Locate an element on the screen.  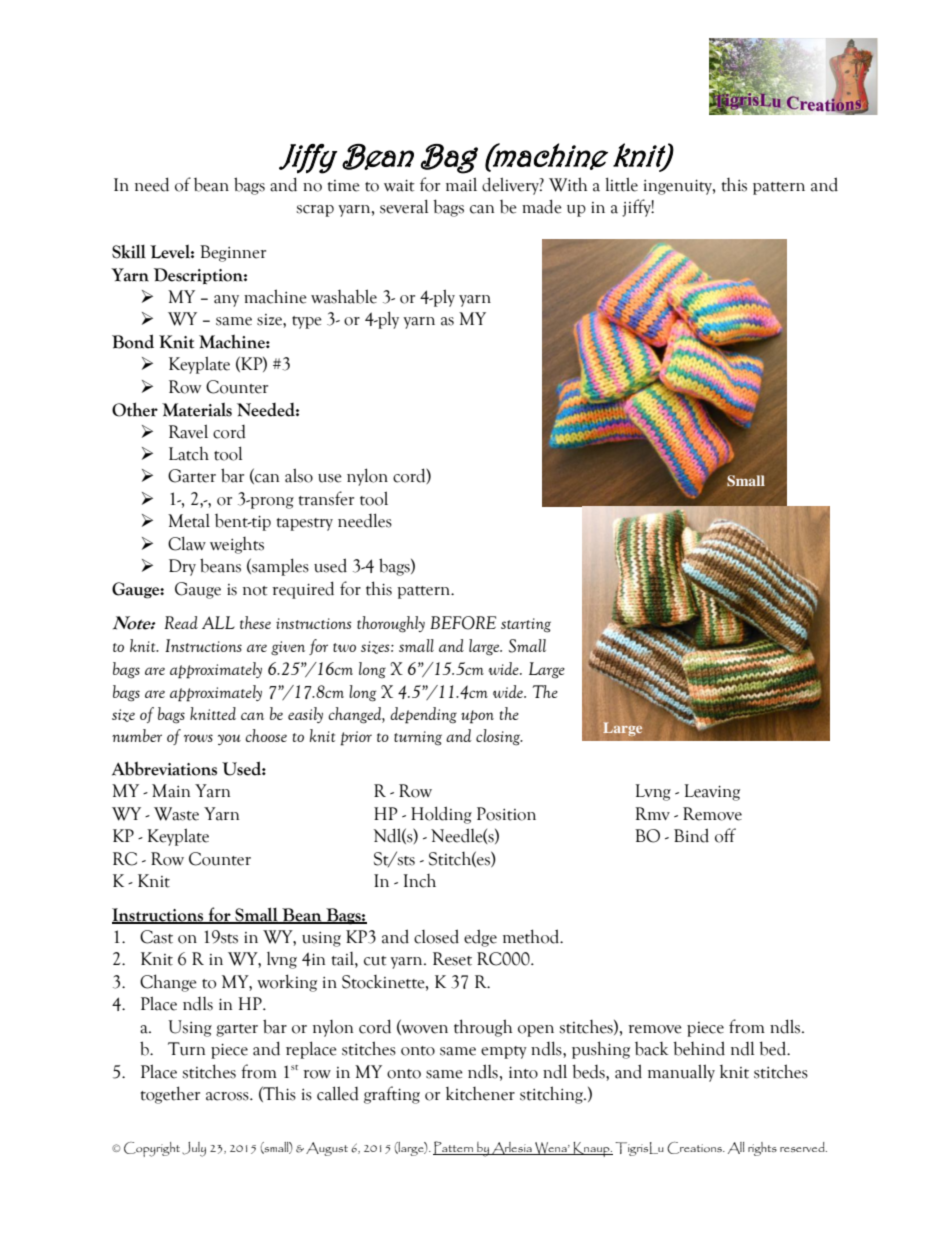
Beginner is located at coordinates (233, 253).
